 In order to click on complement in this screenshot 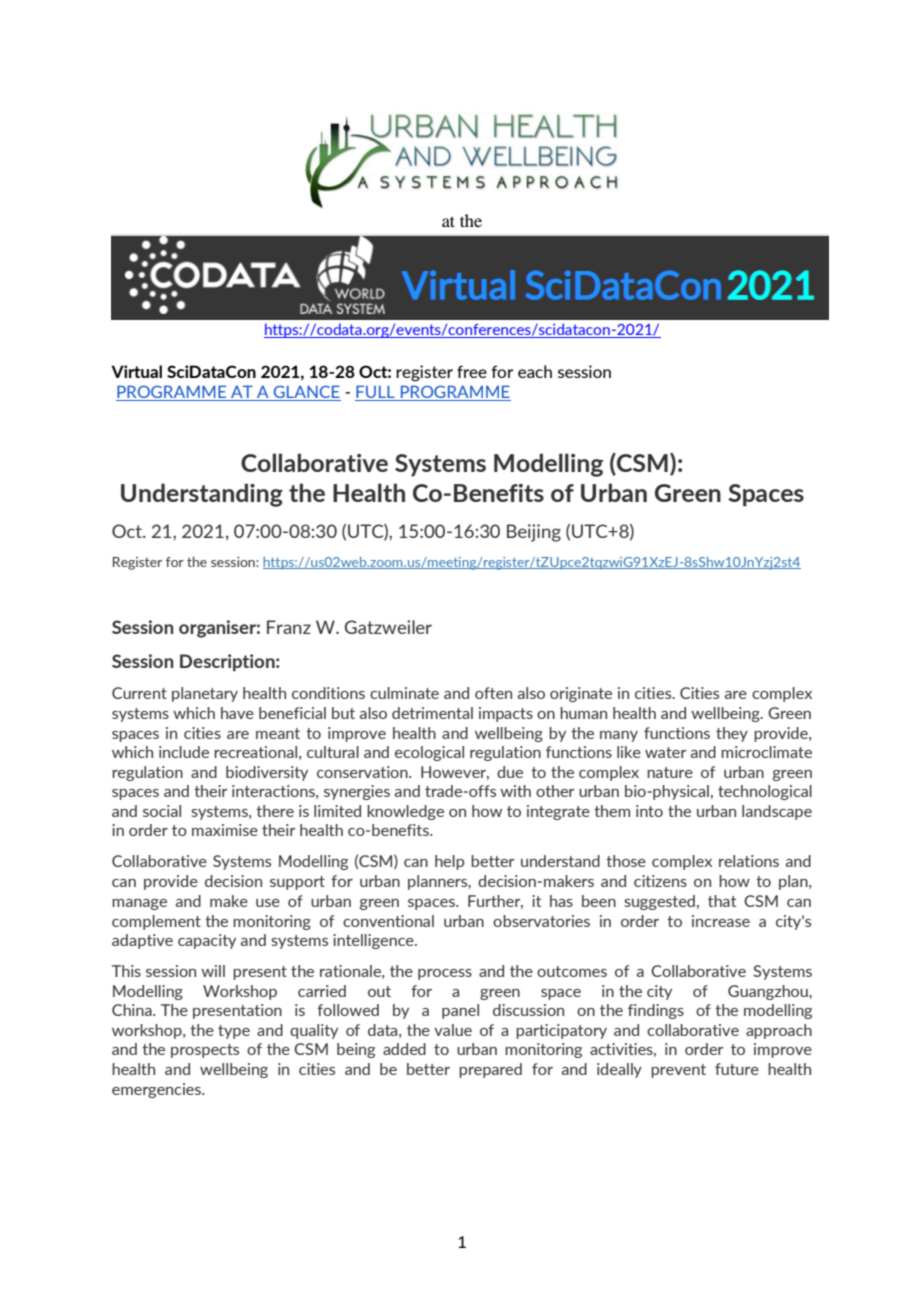, I will do `click(156, 922)`.
